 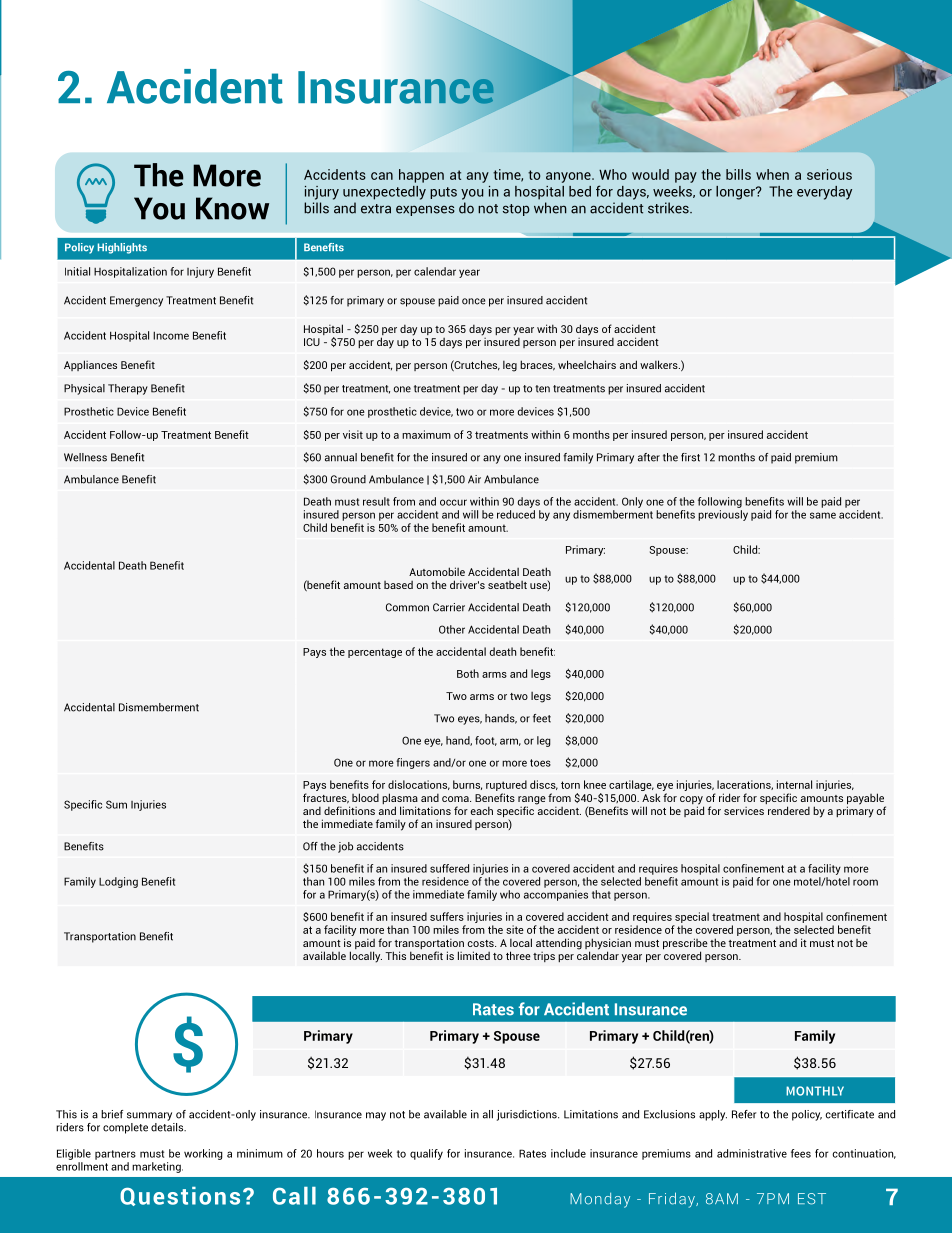 I want to click on costs, so click(x=482, y=943).
